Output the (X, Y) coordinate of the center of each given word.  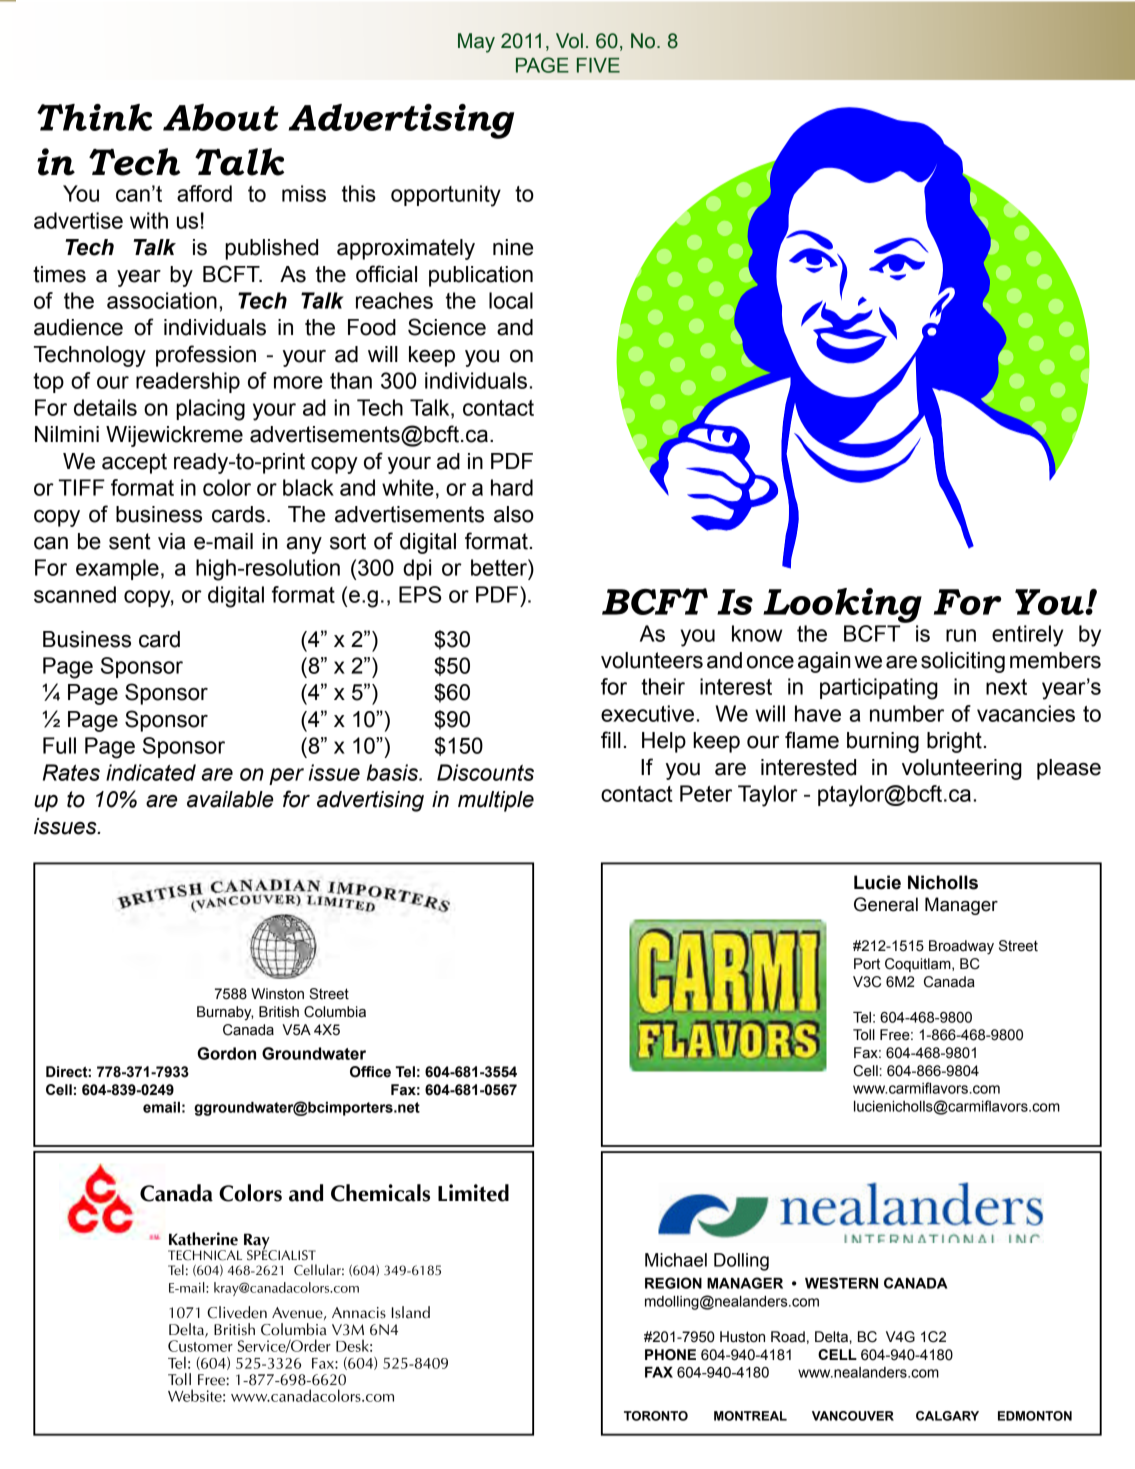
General (886, 904)
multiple (496, 801)
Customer (200, 1346)
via (171, 541)
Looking (842, 605)
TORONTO (656, 1416)
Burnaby (225, 1013)
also (514, 514)
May (476, 43)
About (221, 117)
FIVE (598, 65)
